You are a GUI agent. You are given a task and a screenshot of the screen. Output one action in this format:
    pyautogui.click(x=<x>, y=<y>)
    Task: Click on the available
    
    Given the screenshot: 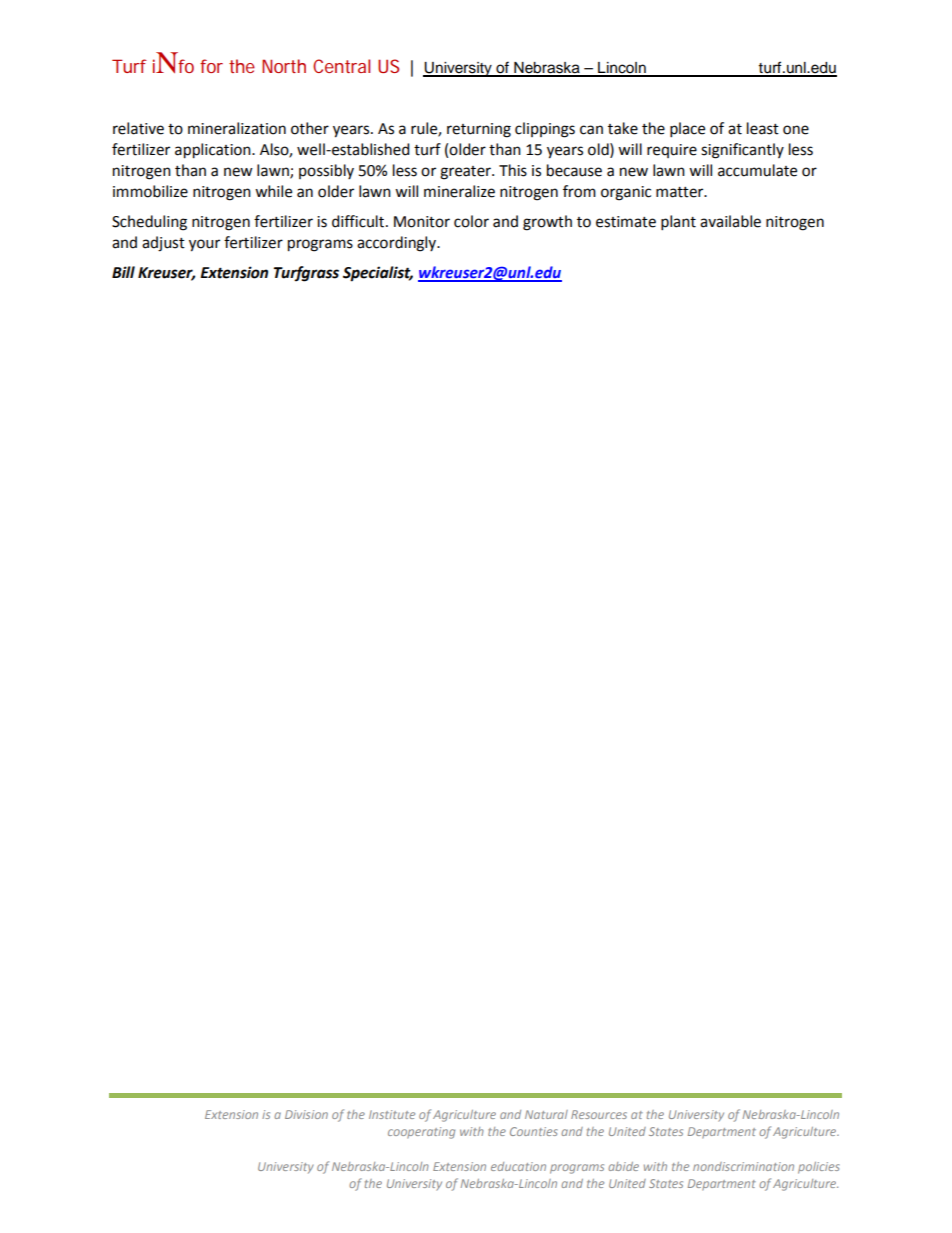 What is the action you would take?
    pyautogui.click(x=730, y=221)
